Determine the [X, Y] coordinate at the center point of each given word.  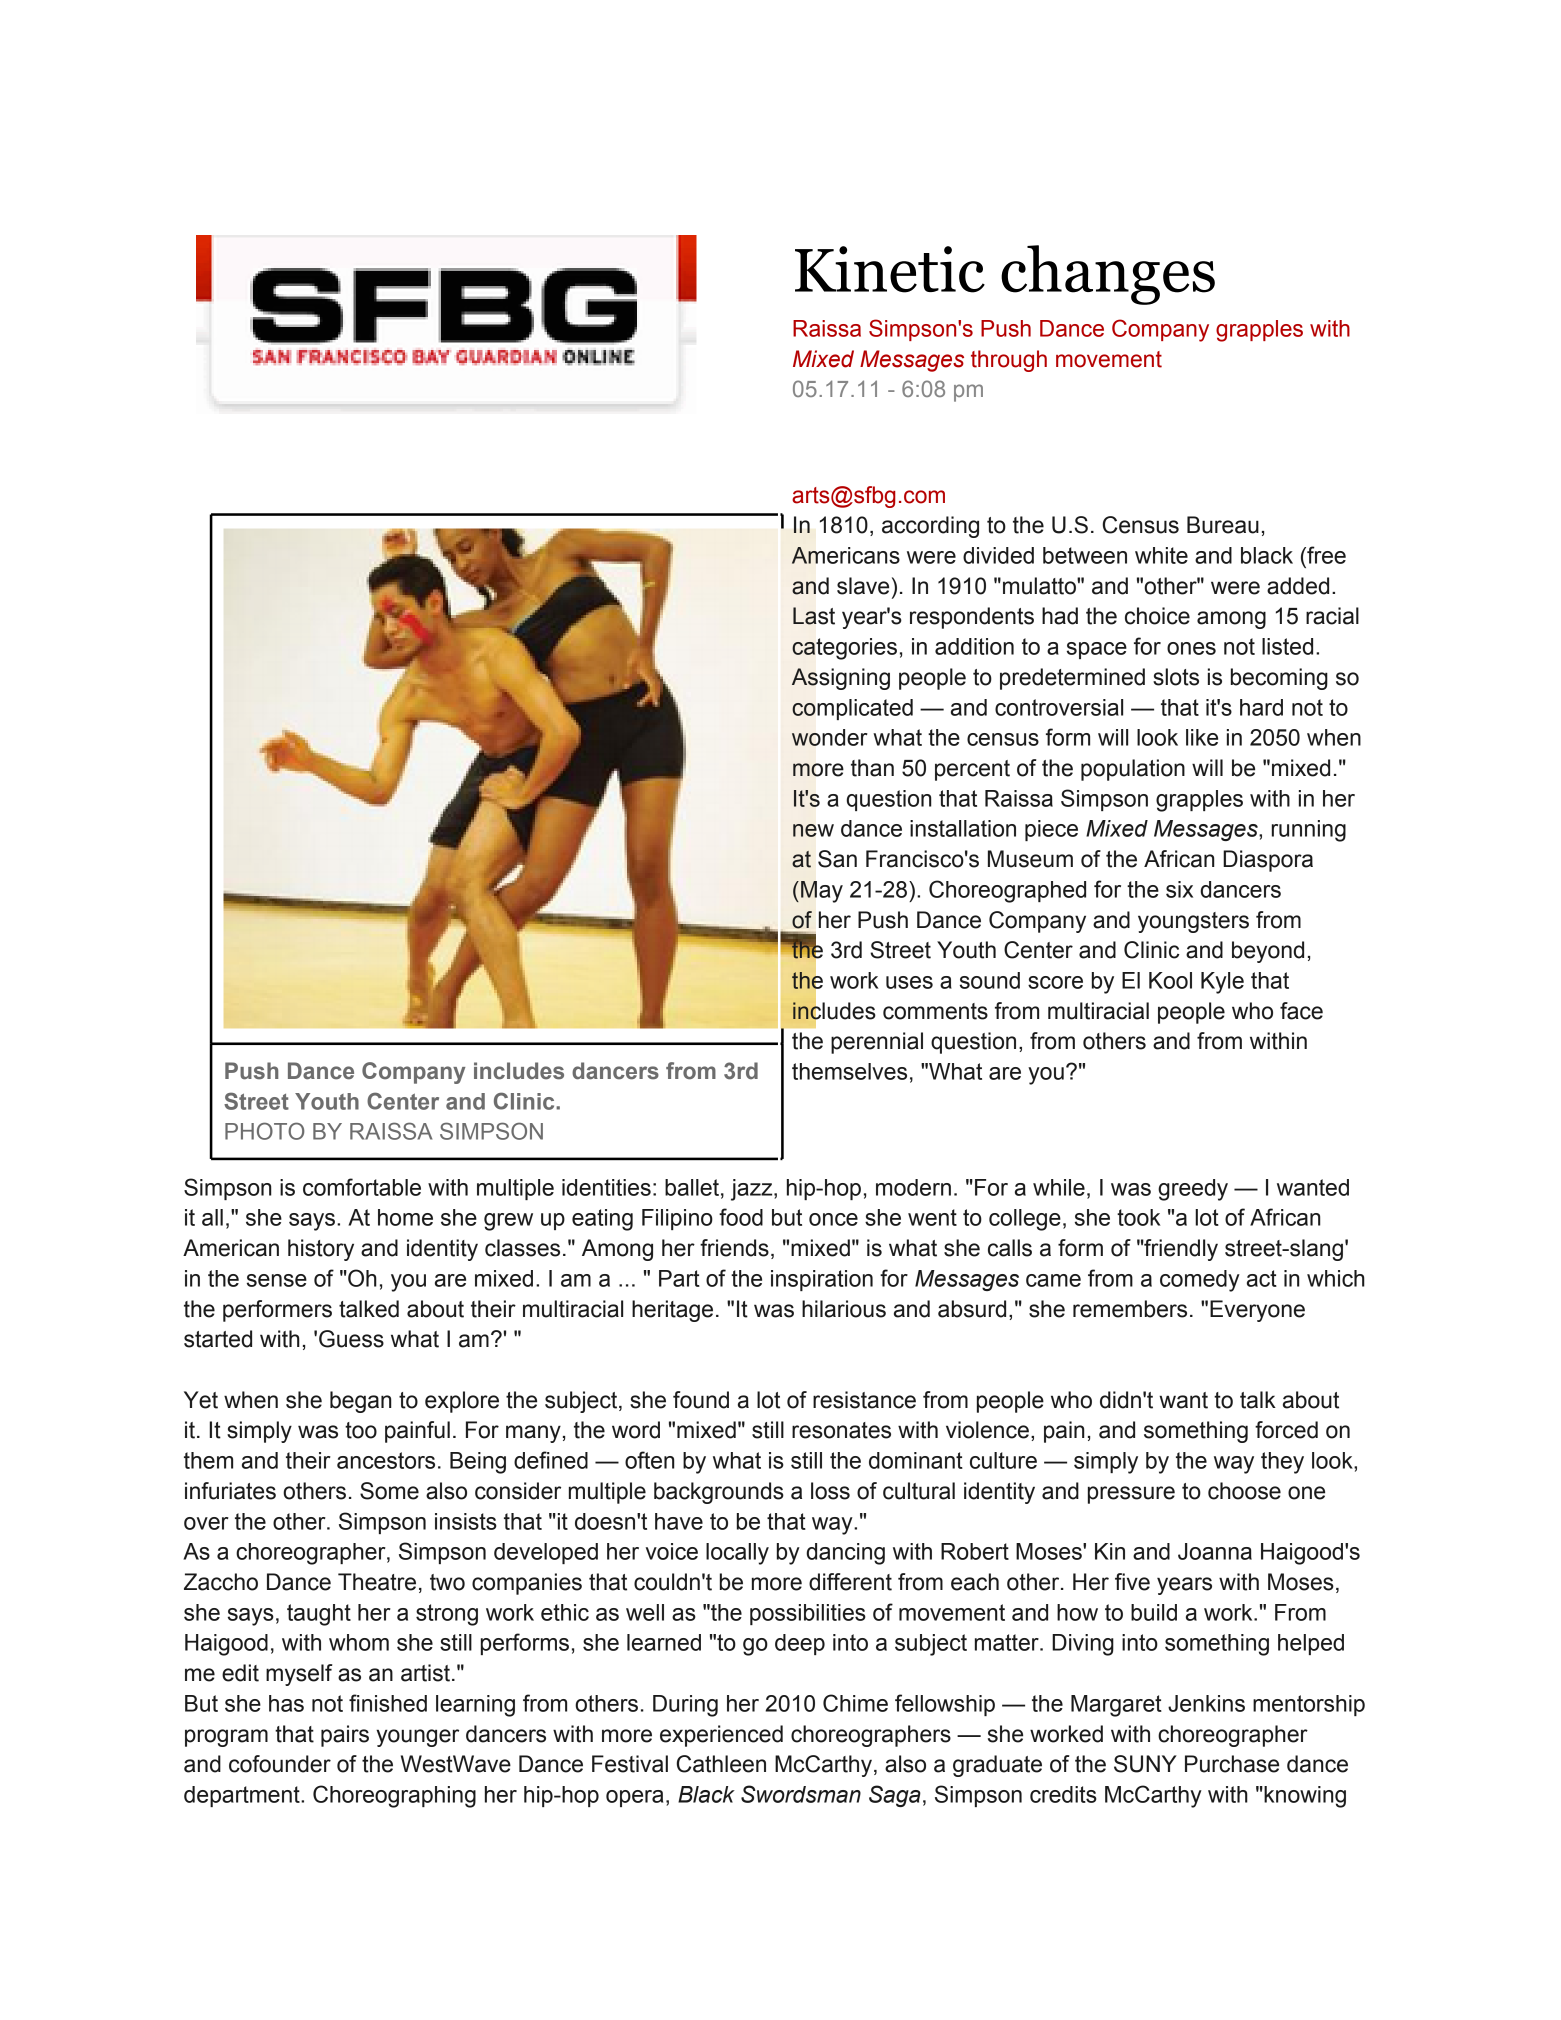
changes [1108, 275]
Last [814, 616]
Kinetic [890, 269]
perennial [877, 1043]
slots [1176, 677]
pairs [345, 1736]
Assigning [841, 679]
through [1009, 361]
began [360, 1402]
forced [1286, 1430]
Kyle [1222, 983]
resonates [841, 1430]
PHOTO [265, 1131]
